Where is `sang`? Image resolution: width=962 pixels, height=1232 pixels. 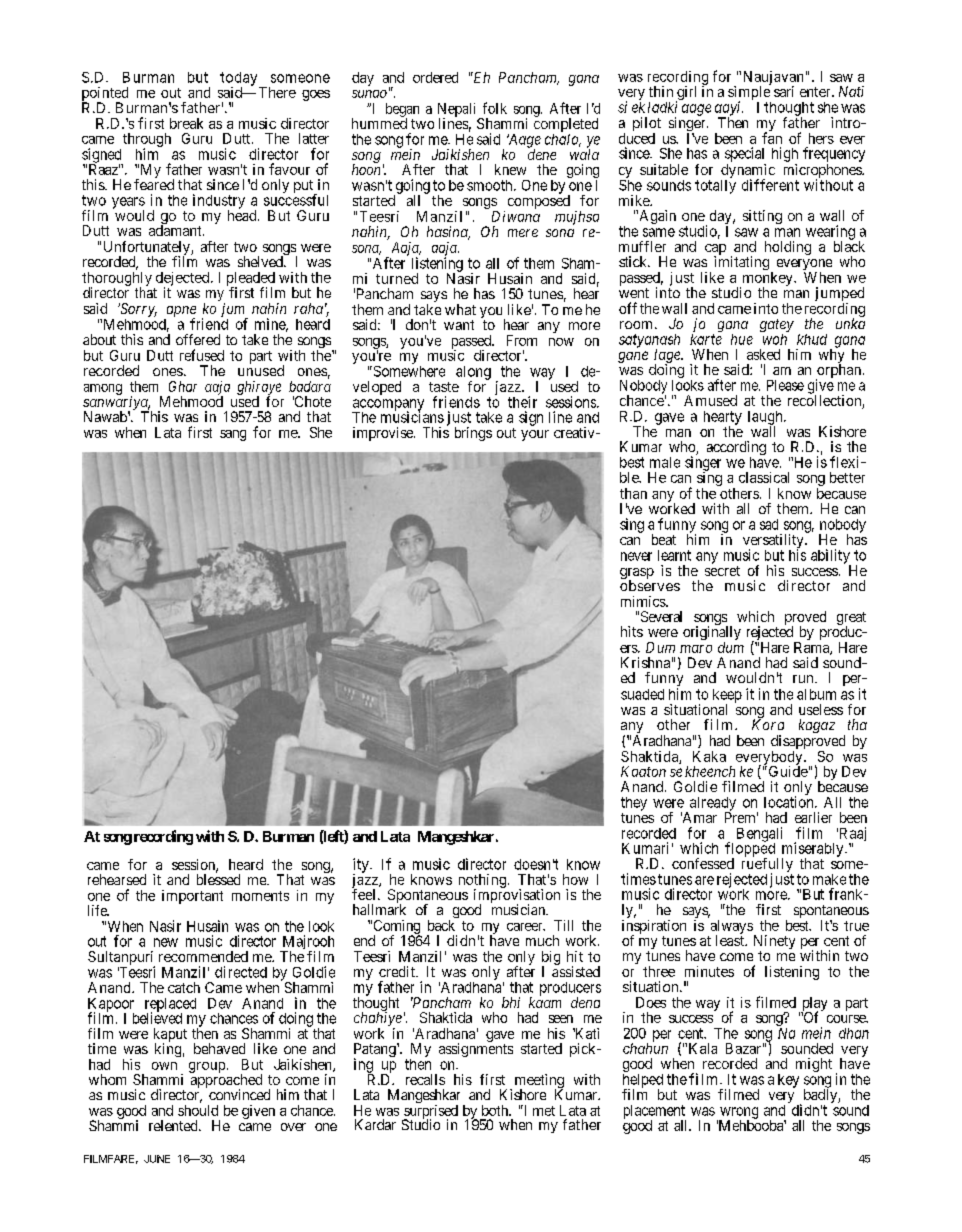
sang is located at coordinates (233, 435).
